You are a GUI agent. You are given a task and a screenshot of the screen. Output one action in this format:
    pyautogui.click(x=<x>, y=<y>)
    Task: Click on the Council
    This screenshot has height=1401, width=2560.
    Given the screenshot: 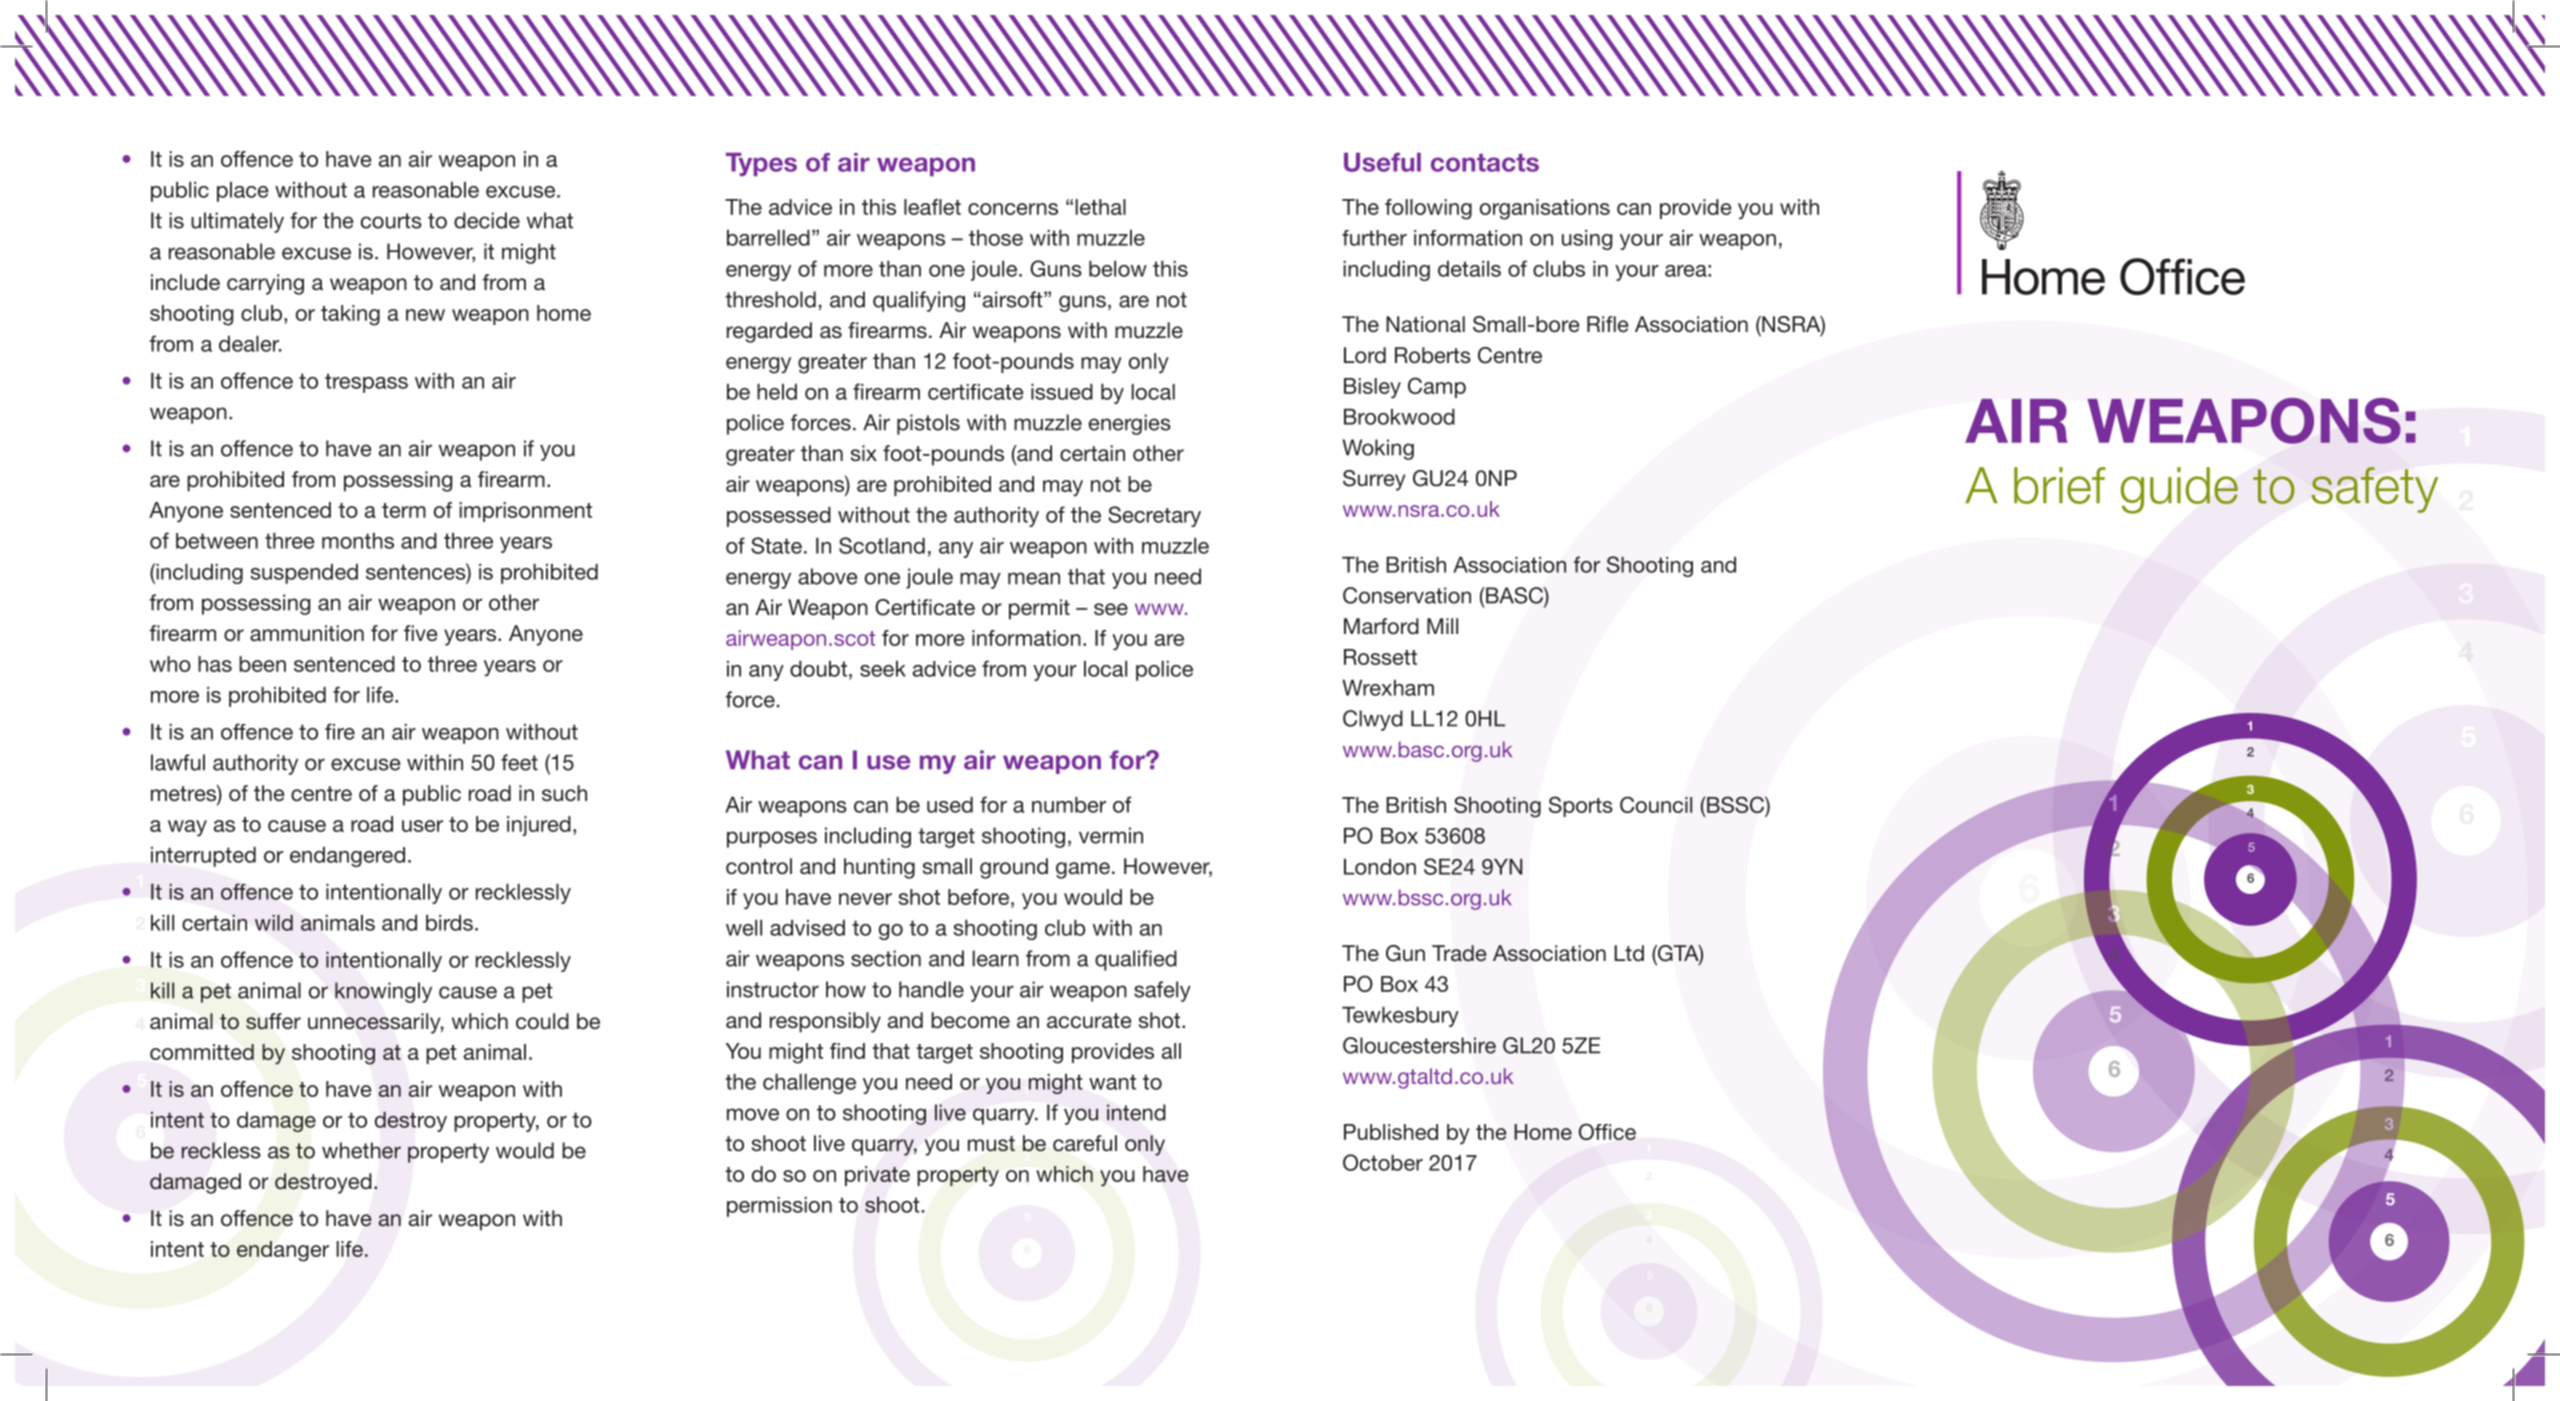 What is the action you would take?
    pyautogui.click(x=1656, y=804)
